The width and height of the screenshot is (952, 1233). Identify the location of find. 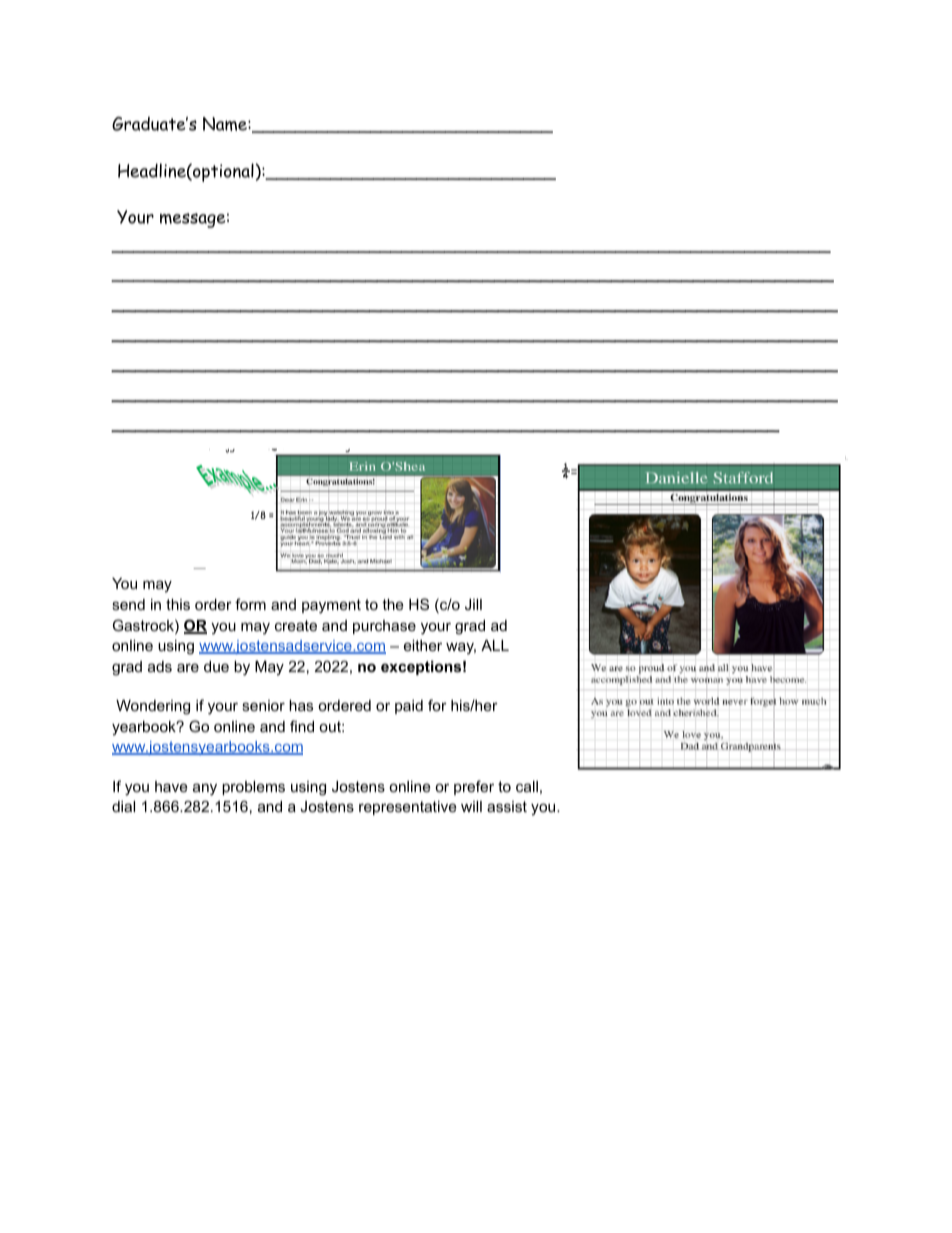
(302, 726).
